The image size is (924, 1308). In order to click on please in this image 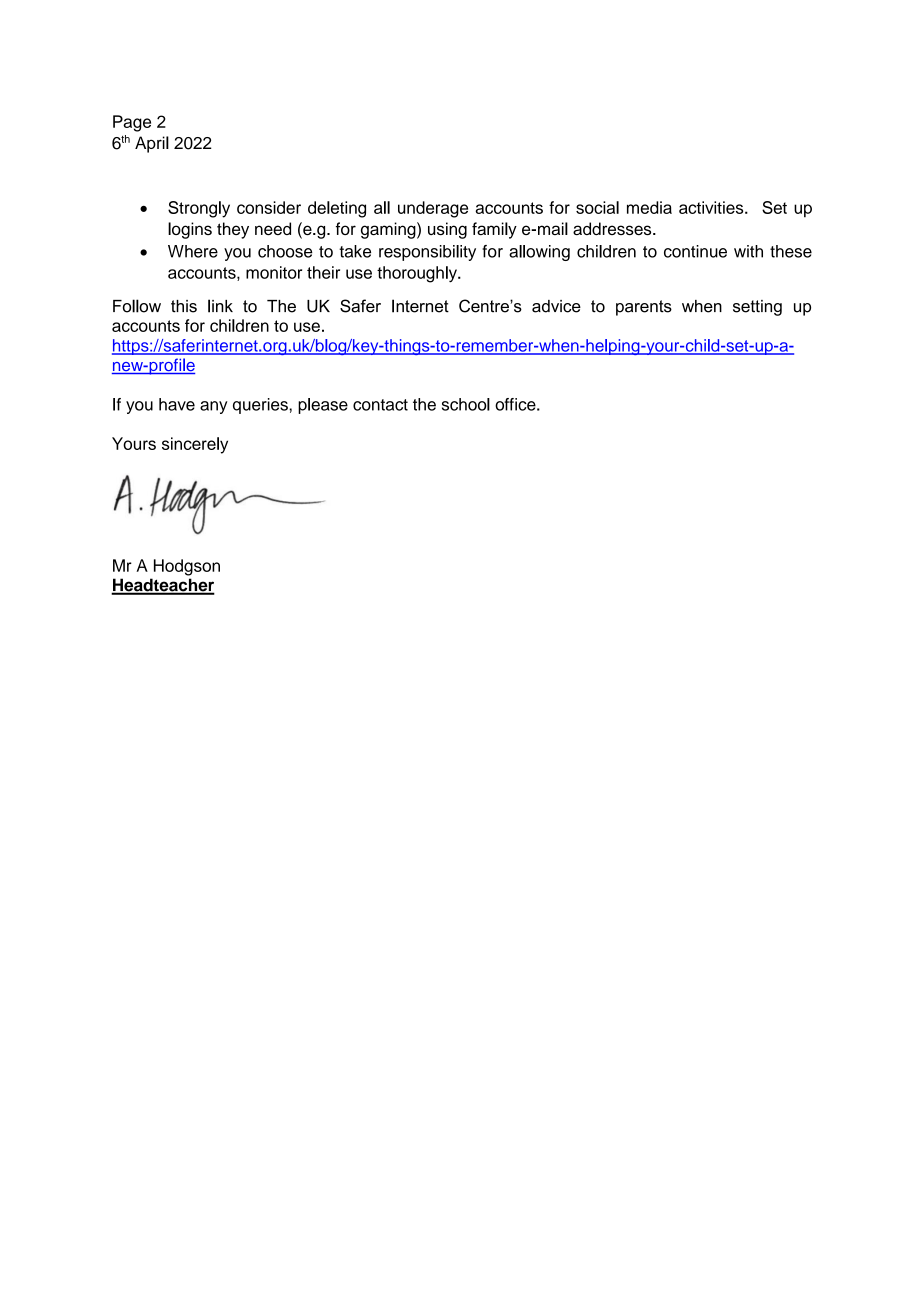, I will do `click(323, 406)`.
